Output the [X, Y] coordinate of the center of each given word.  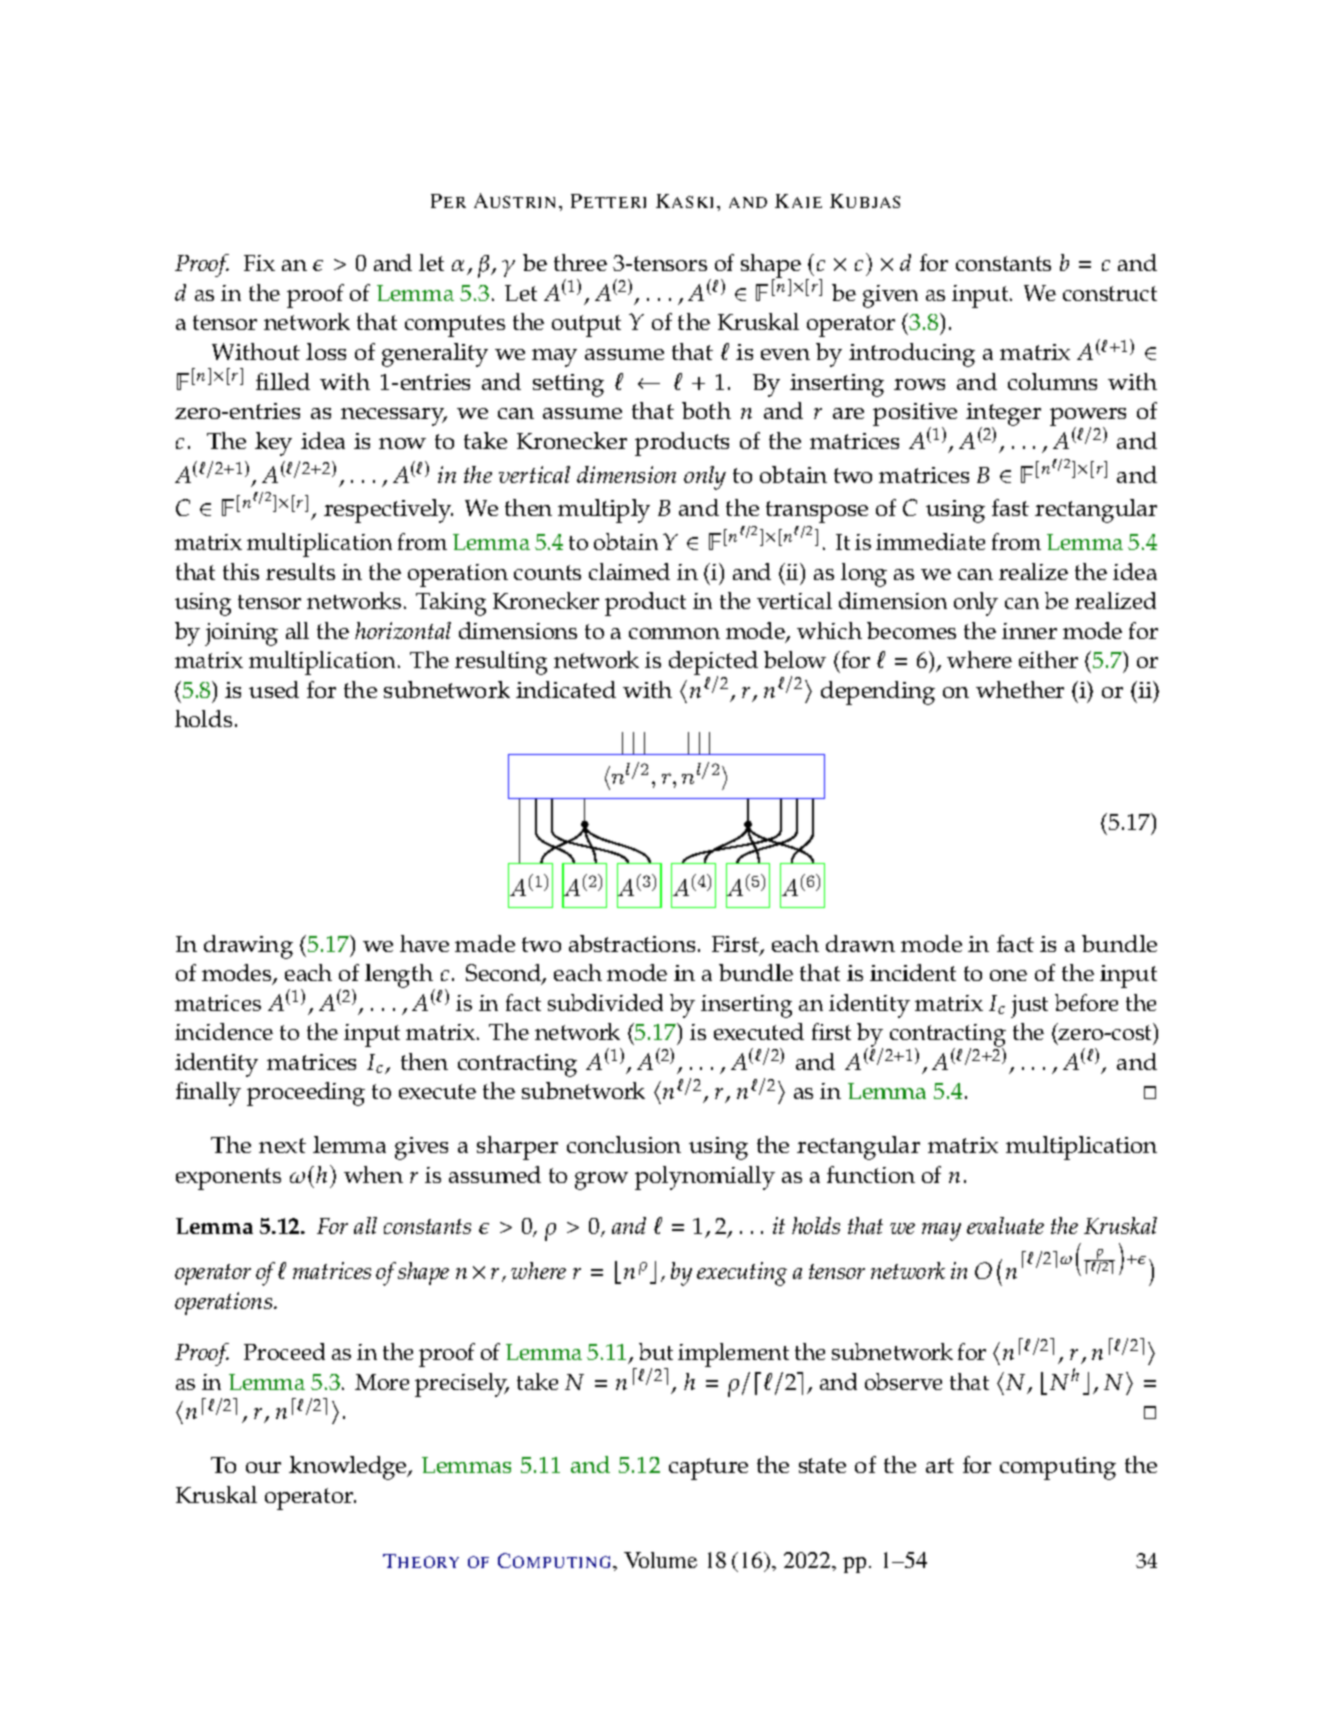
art [940, 1465]
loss [326, 351]
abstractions [632, 943]
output [586, 326]
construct [1110, 293]
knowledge [349, 1468]
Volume [660, 1560]
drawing [248, 947]
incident [913, 972]
